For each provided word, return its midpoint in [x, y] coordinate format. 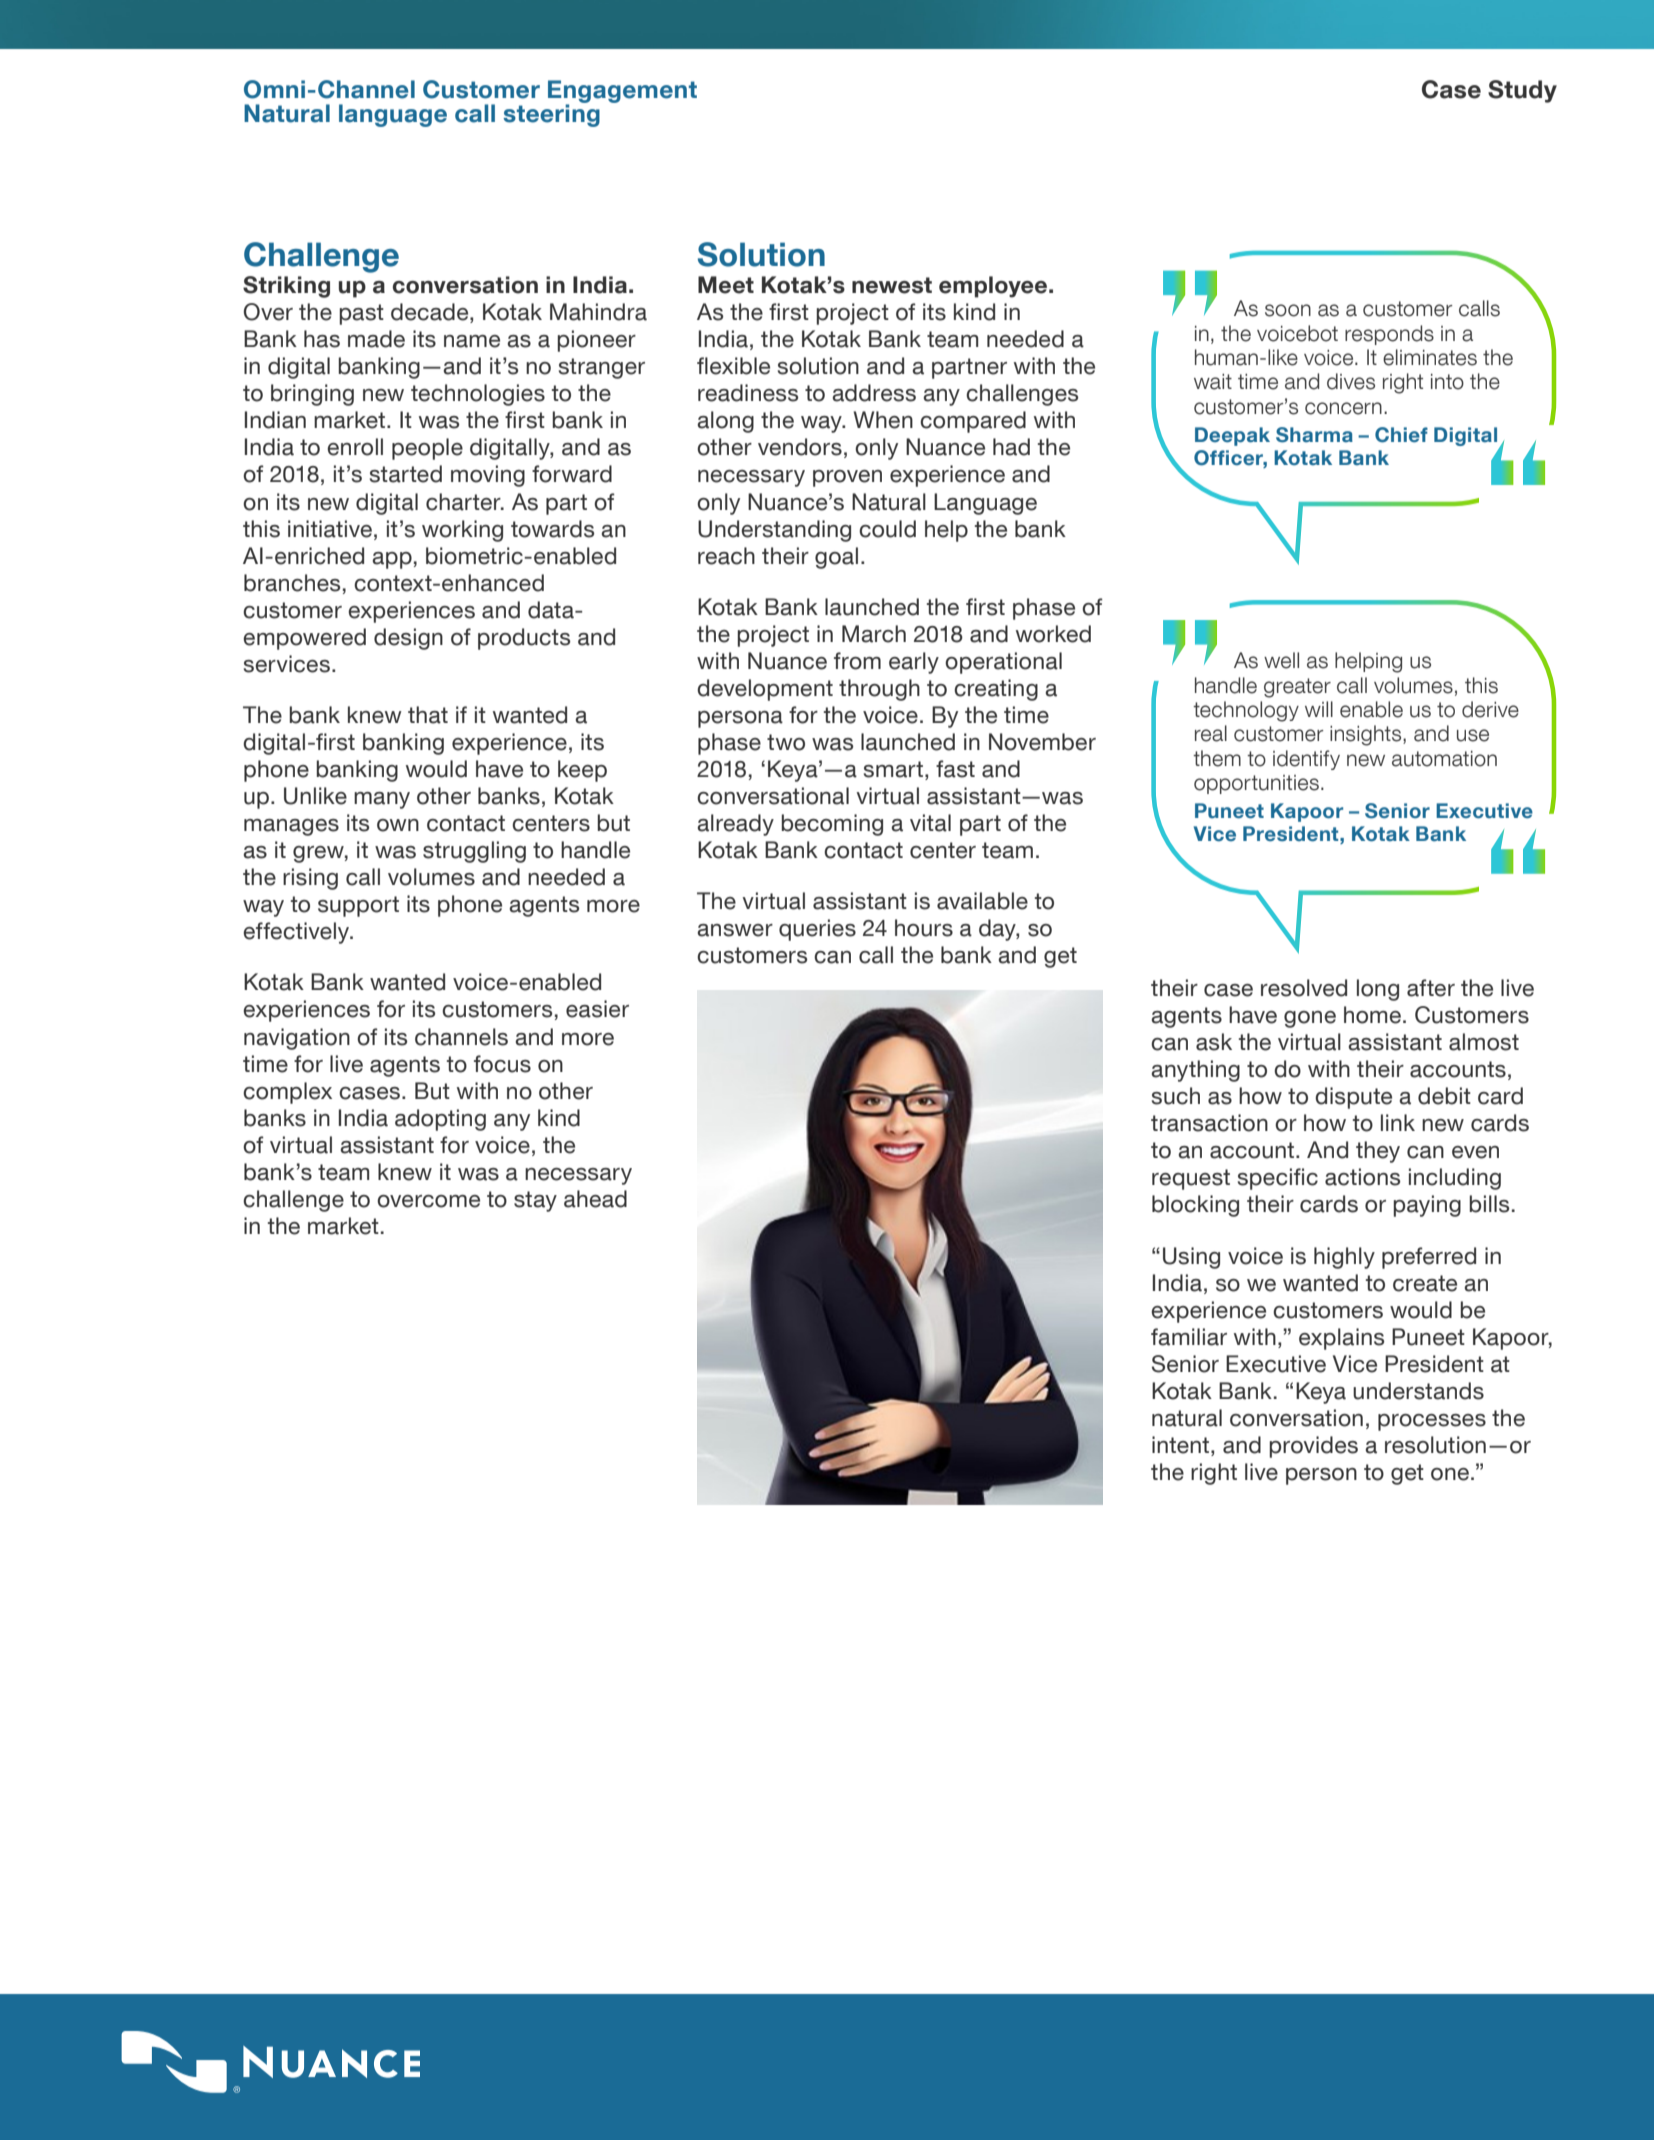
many [382, 800]
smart [893, 769]
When [883, 420]
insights [1367, 735]
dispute [1353, 1098]
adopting [440, 1120]
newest [892, 285]
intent [1182, 1445]
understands [1418, 1391]
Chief [1401, 435]
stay [535, 1201]
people [427, 449]
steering [551, 114]
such [1176, 1096]
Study [1522, 91]
